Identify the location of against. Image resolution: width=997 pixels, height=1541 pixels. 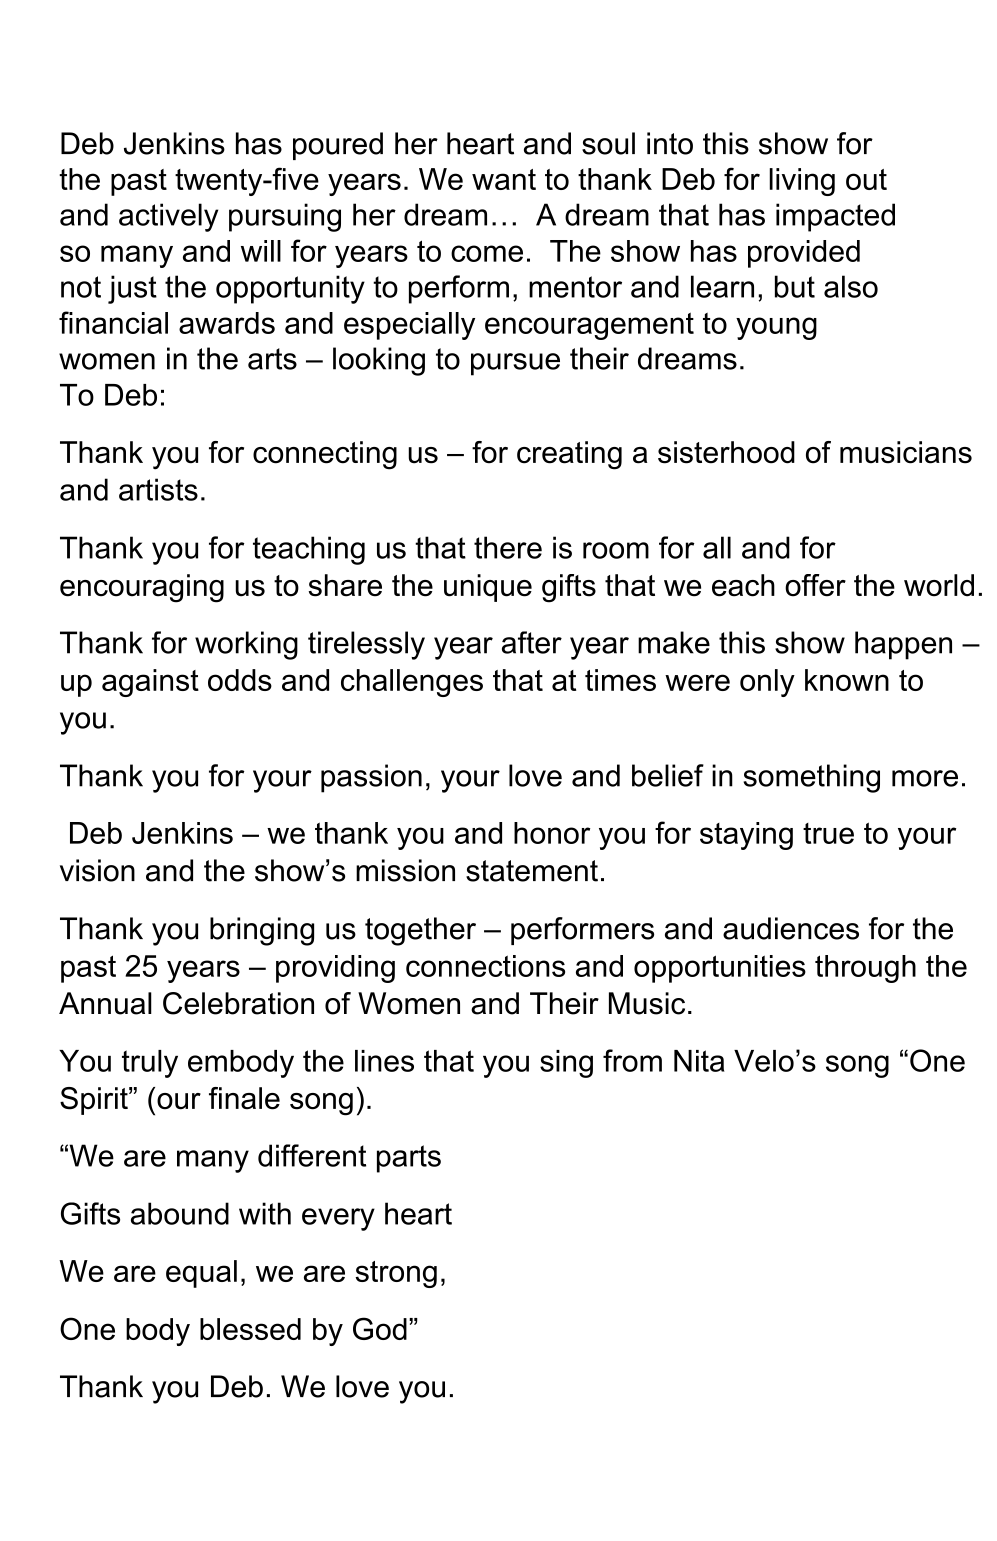
(150, 683).
